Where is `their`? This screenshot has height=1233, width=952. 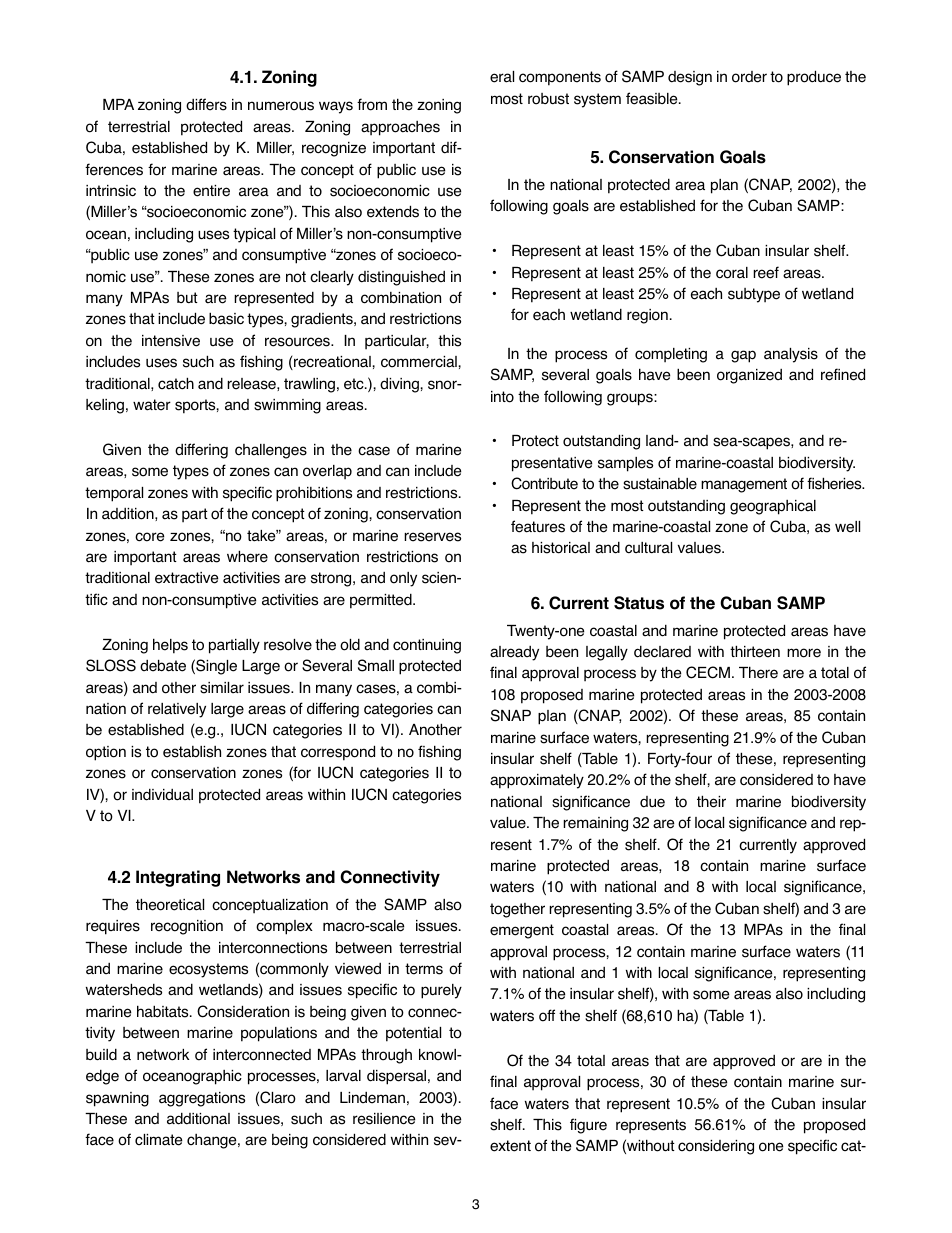
their is located at coordinates (711, 801).
